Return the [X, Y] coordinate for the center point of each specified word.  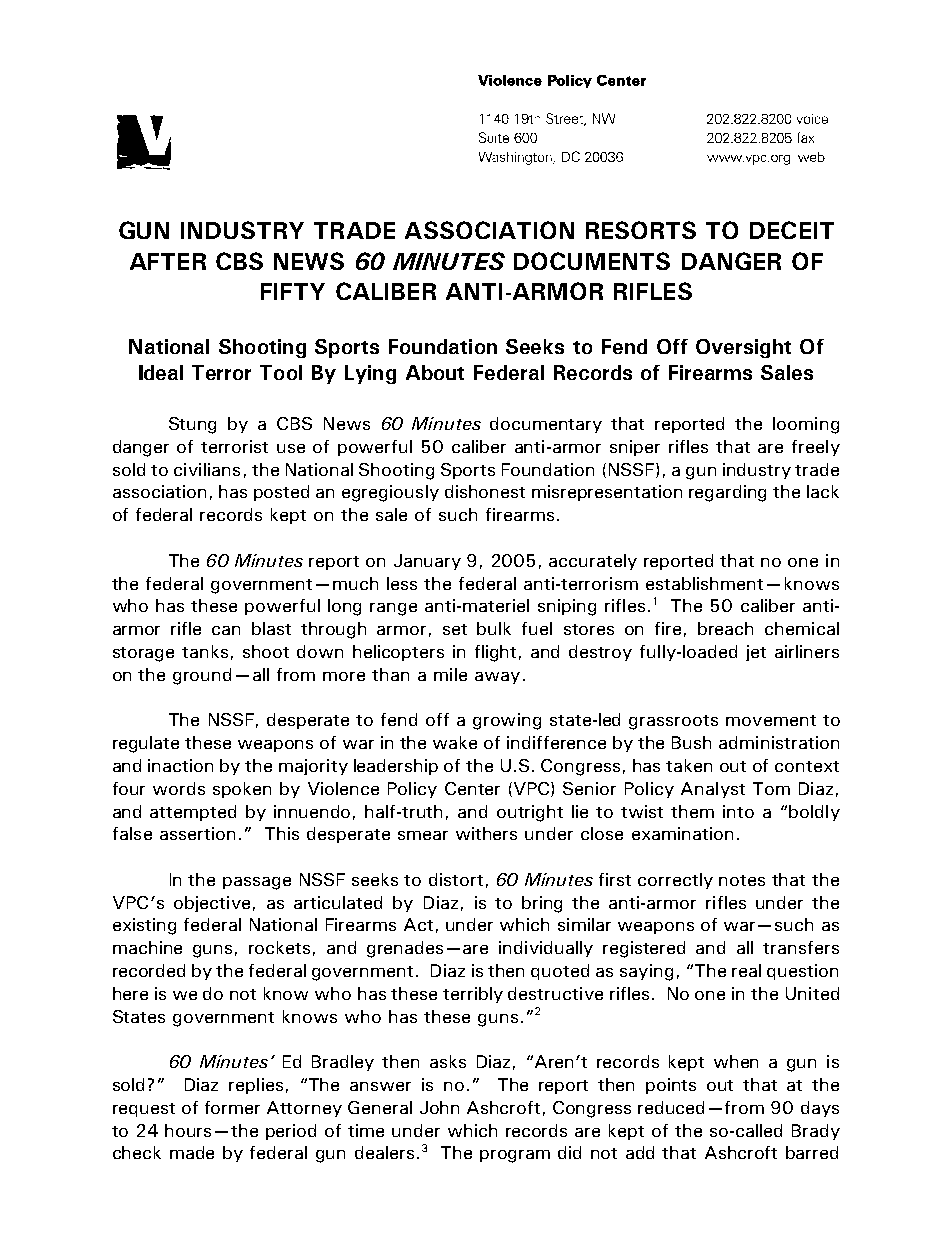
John [439, 1107]
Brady [816, 1132]
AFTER [168, 261]
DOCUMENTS [592, 261]
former [232, 1107]
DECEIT [792, 230]
